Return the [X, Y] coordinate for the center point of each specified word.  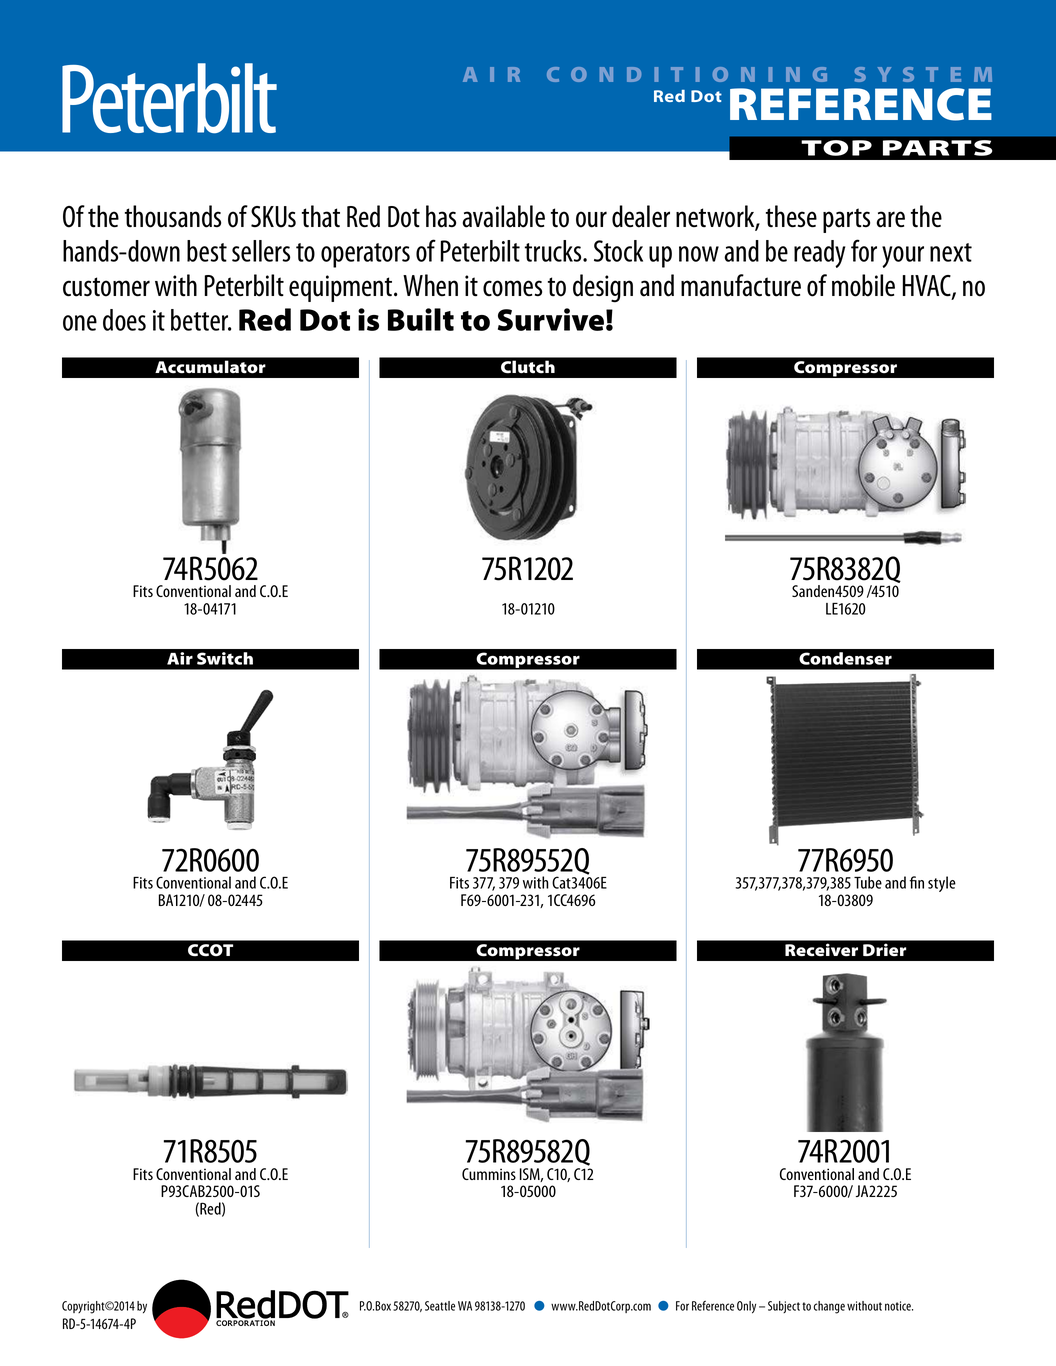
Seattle [440, 1306]
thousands [173, 216]
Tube [868, 882]
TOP [837, 148]
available [503, 216]
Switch [225, 658]
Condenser [845, 658]
